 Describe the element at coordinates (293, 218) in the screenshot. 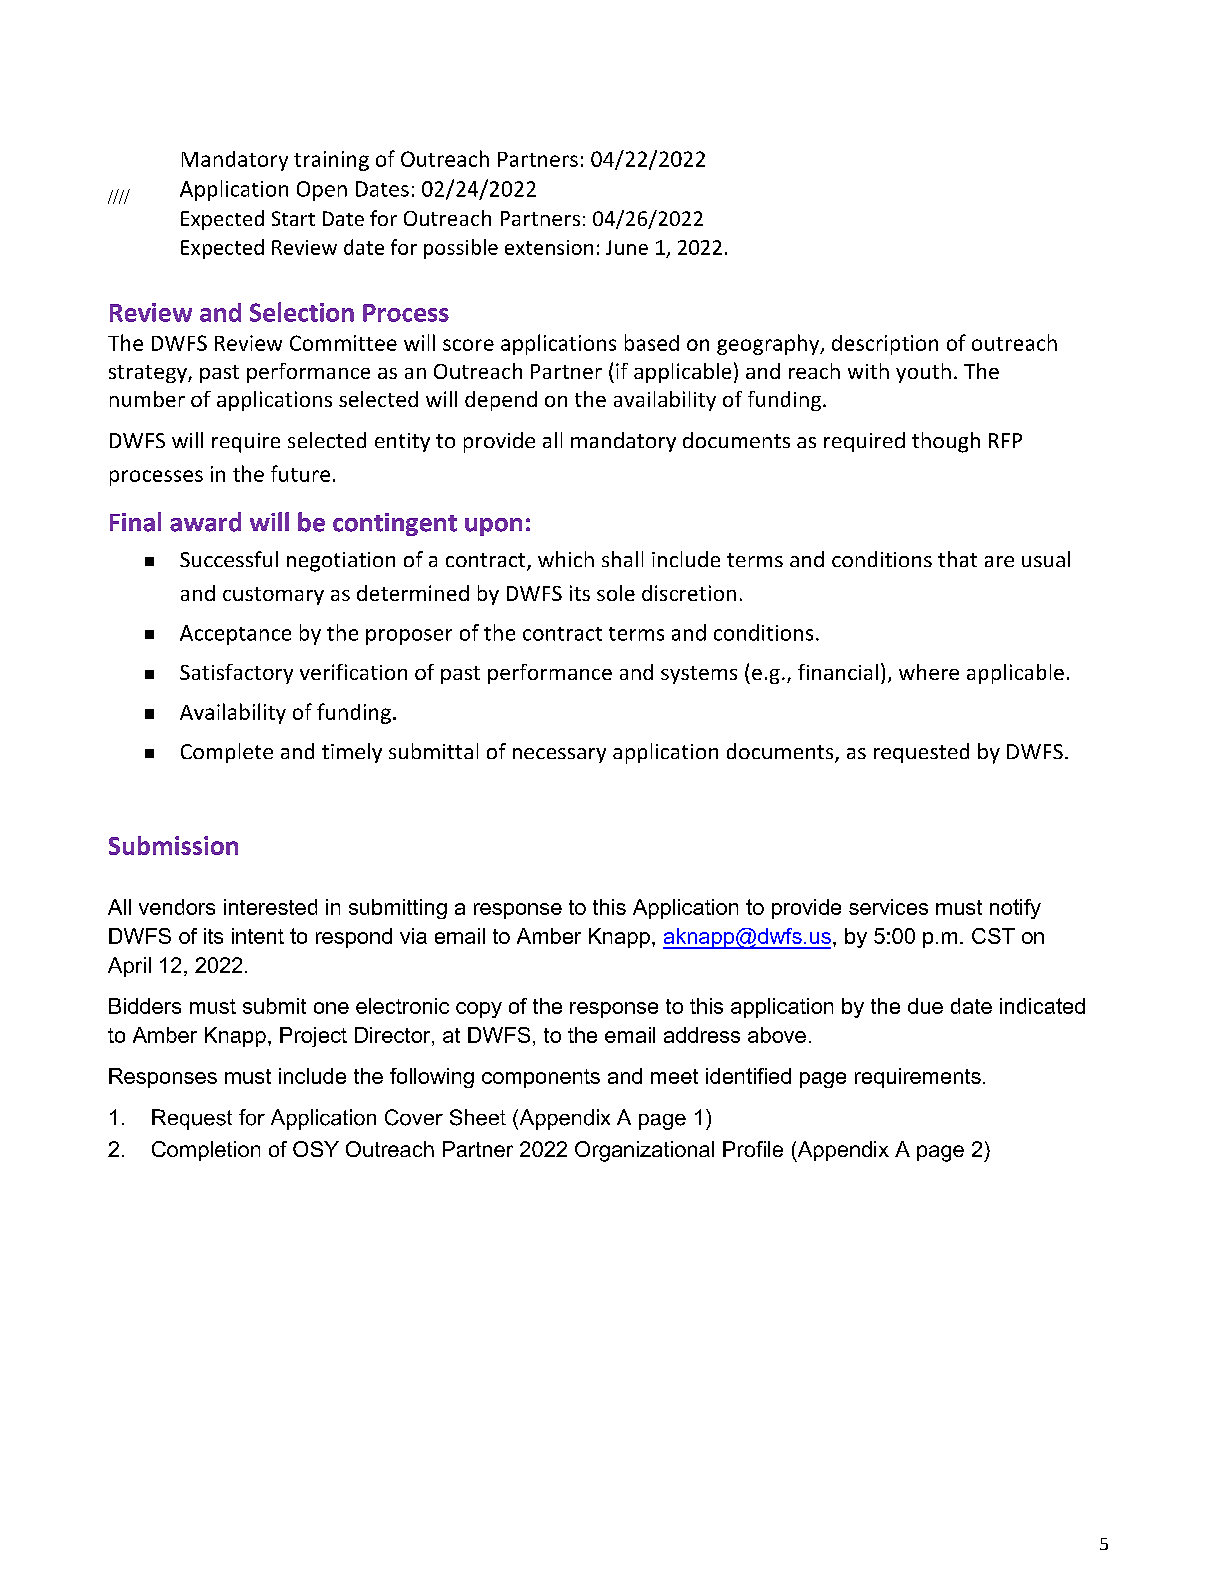

I see `Start` at that location.
